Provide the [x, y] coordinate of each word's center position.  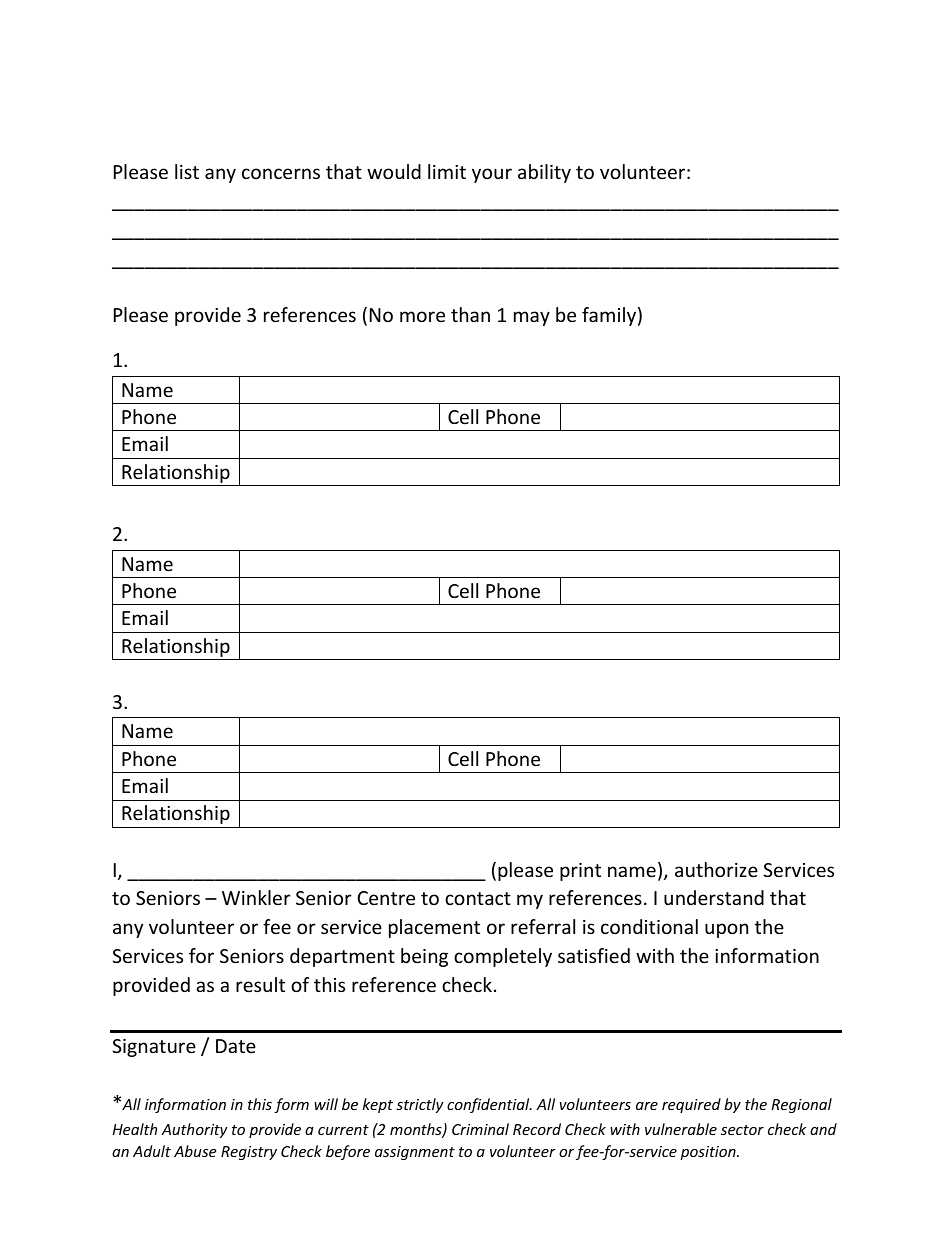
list [187, 171]
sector [742, 1130]
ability [544, 173]
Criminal [480, 1129]
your [492, 175]
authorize [716, 869]
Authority [194, 1130]
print [580, 872]
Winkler [256, 897]
